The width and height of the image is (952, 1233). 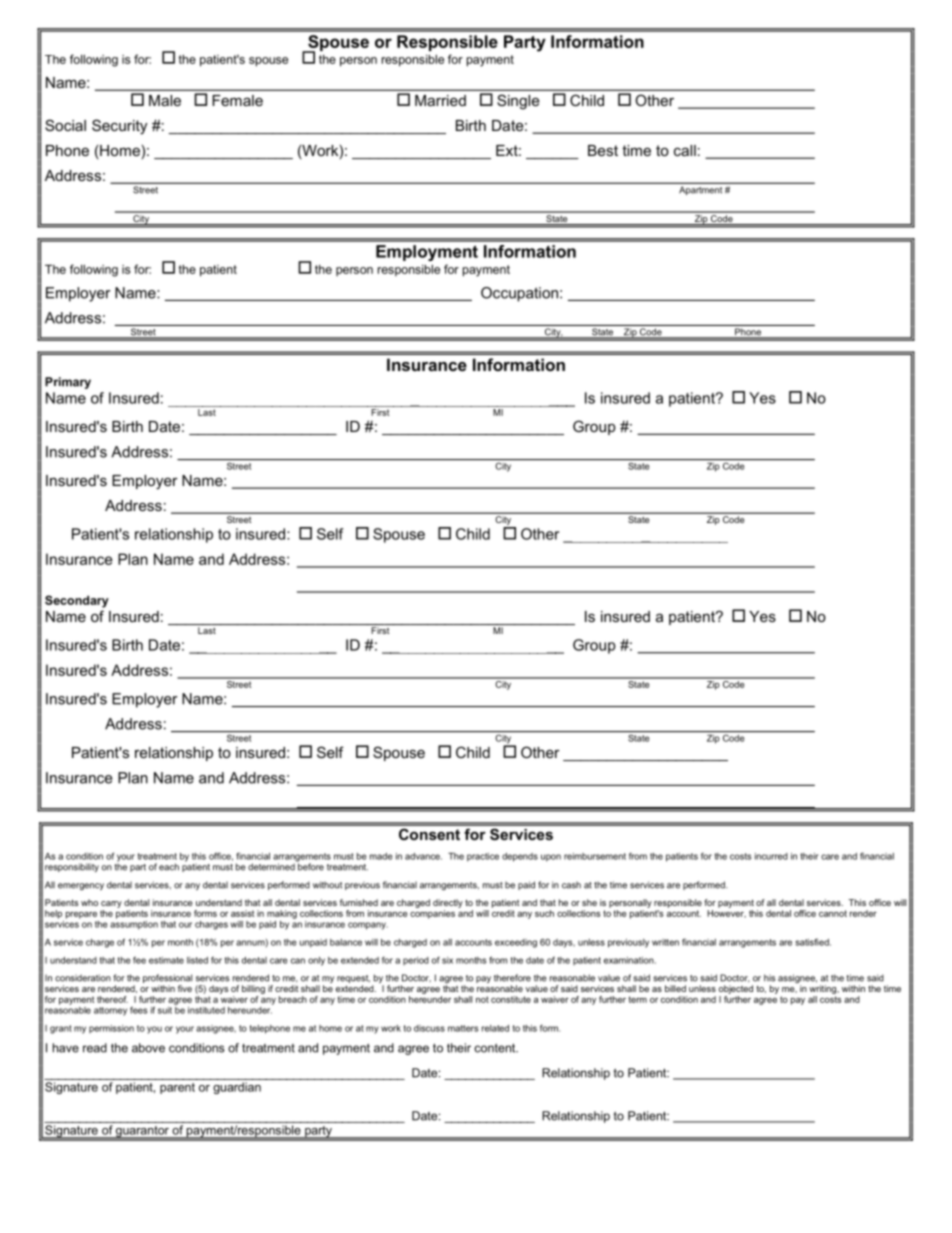 What do you see at coordinates (381, 856) in the image?
I see `made` at bounding box center [381, 856].
